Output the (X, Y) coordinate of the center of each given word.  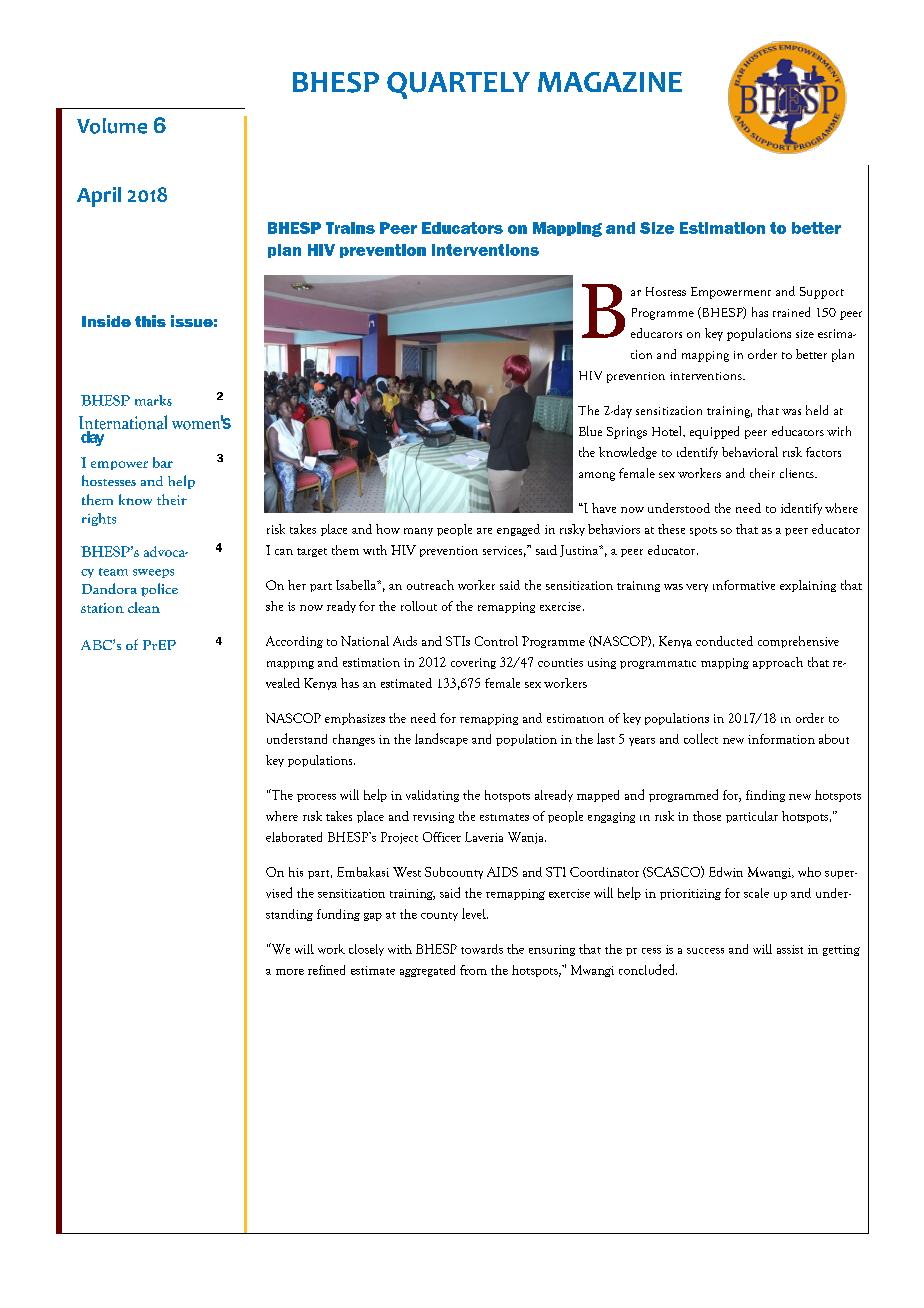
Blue (590, 431)
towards (482, 949)
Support (822, 293)
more (290, 972)
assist (790, 949)
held (817, 410)
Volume (112, 126)
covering (473, 663)
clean (144, 607)
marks (153, 400)
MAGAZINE (610, 82)
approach (778, 663)
